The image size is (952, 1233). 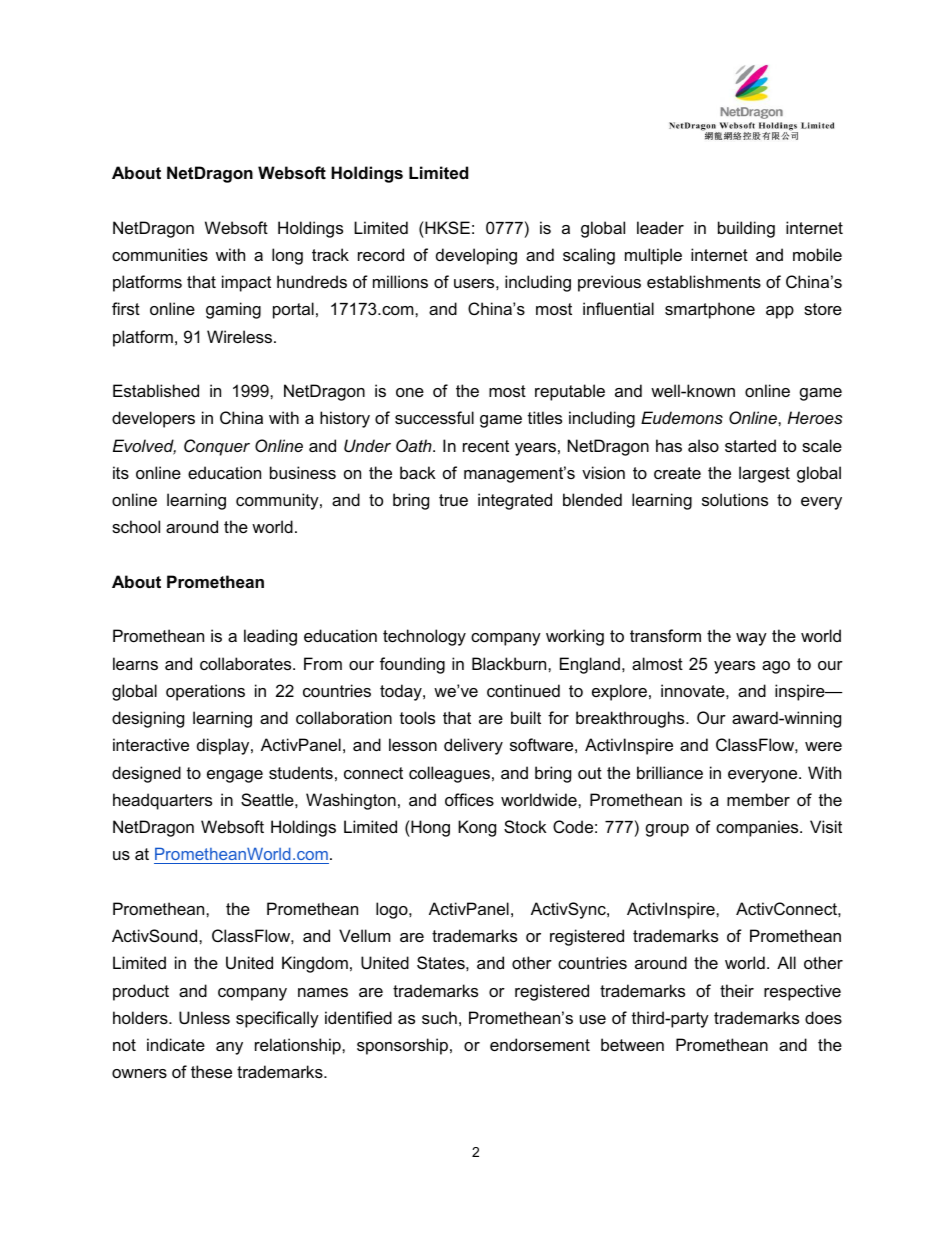 What do you see at coordinates (160, 254) in the document?
I see `communities` at bounding box center [160, 254].
